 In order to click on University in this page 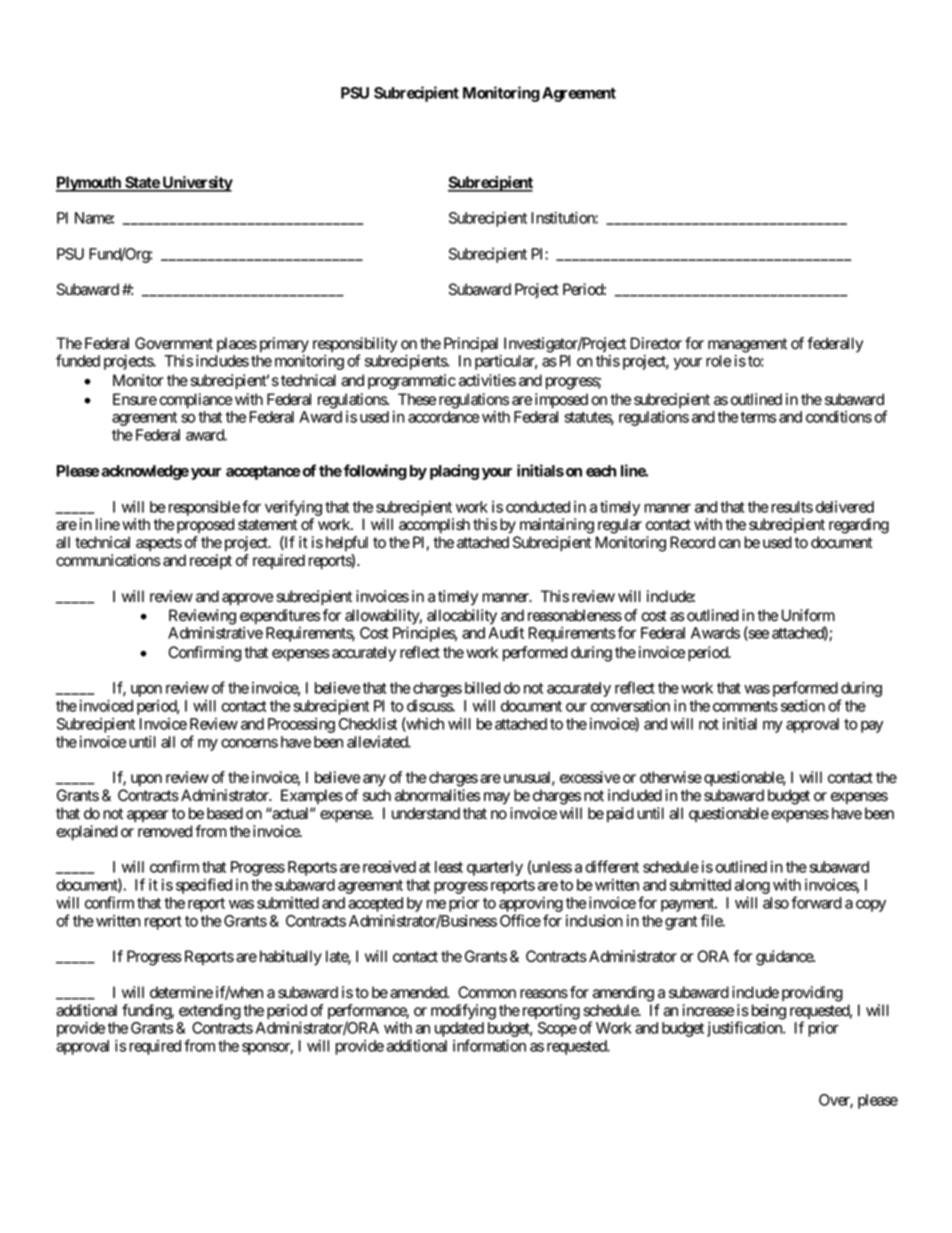, I will do `click(196, 184)`.
